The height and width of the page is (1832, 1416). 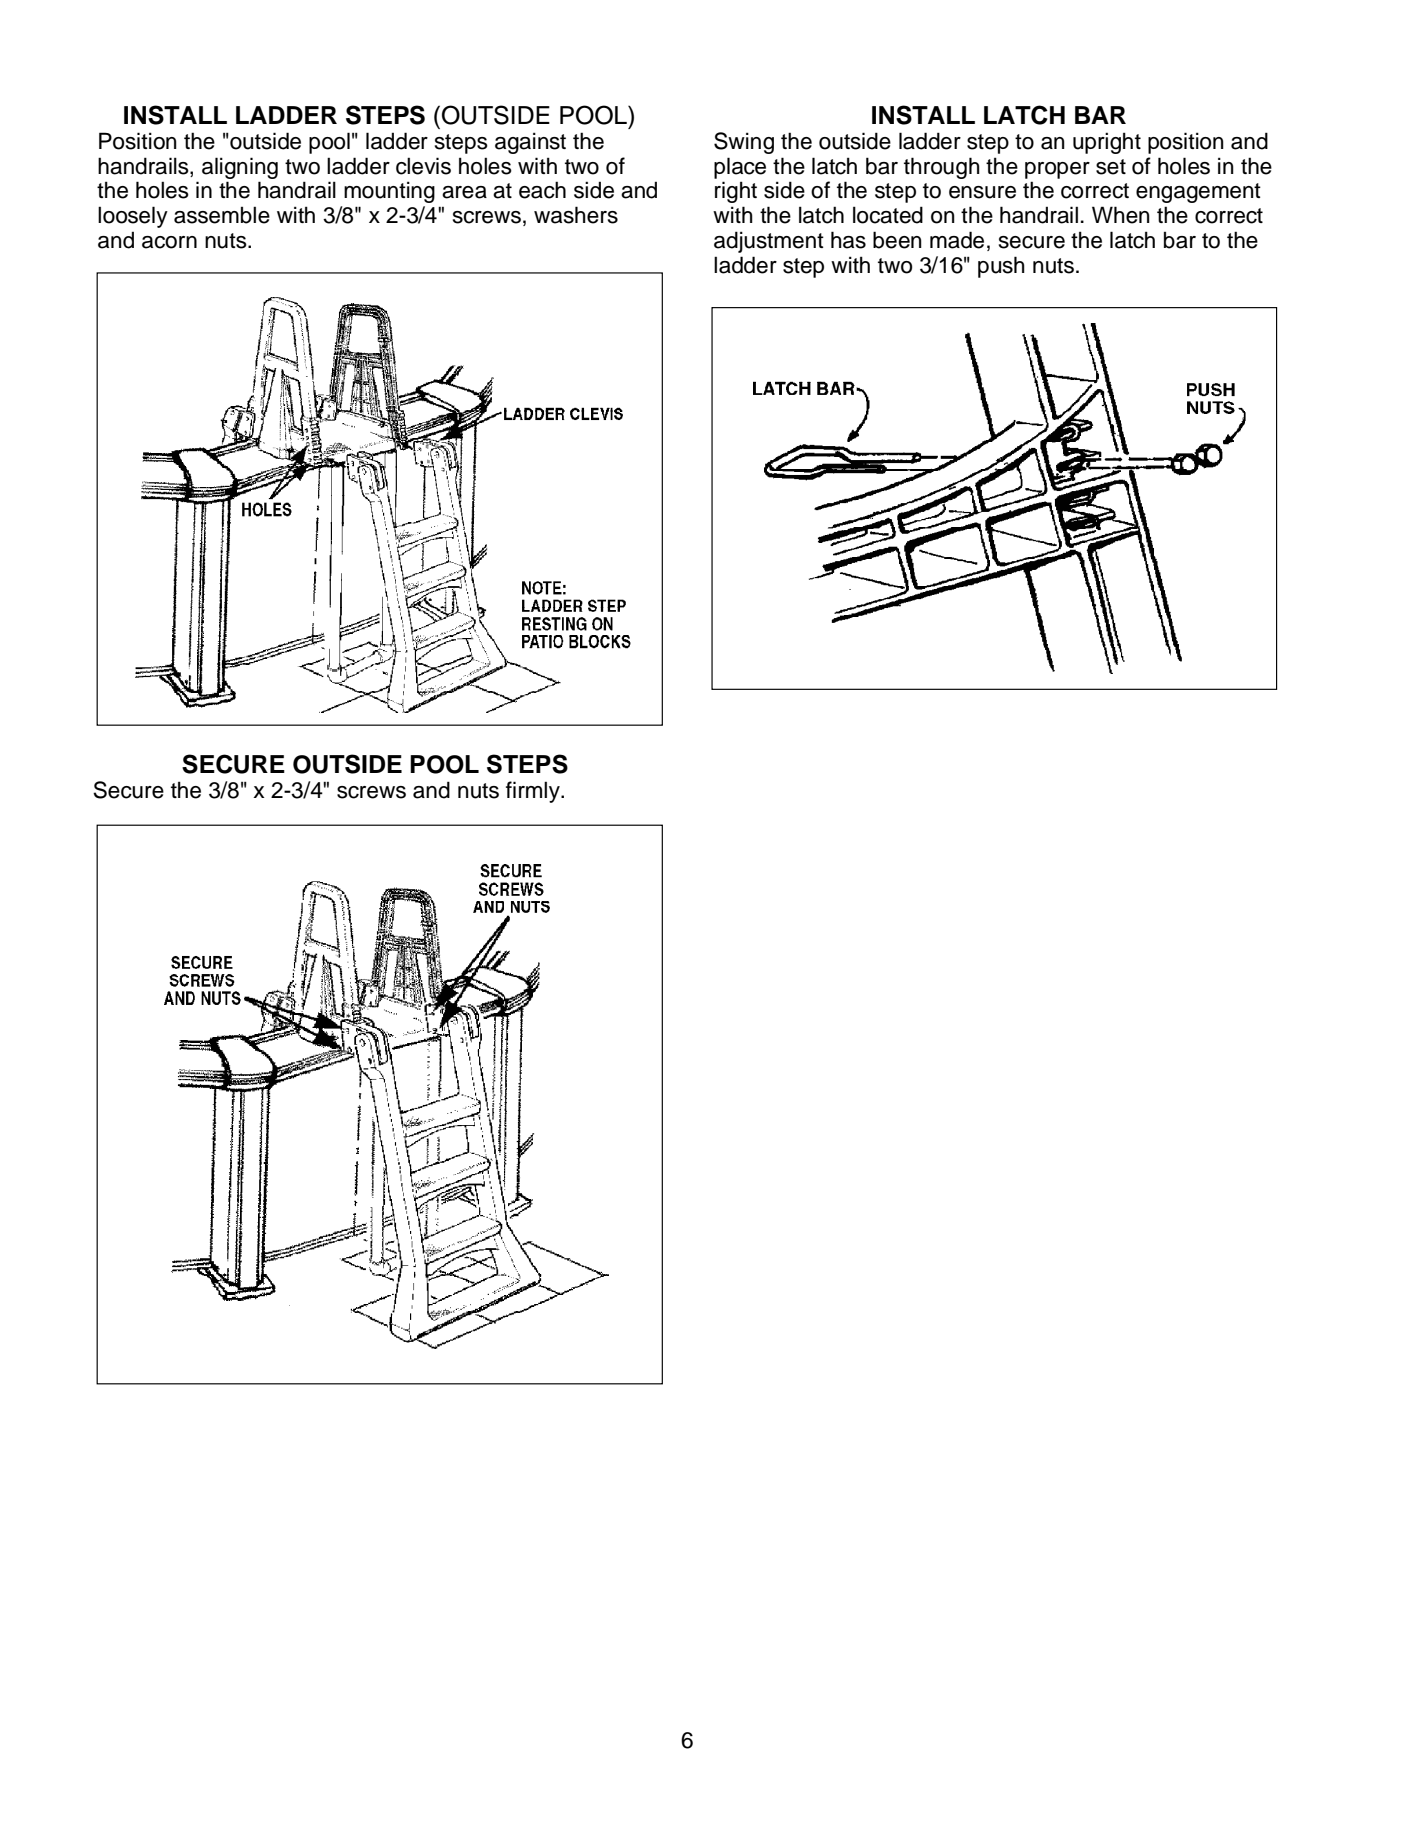 What do you see at coordinates (1057, 170) in the page?
I see `proper` at bounding box center [1057, 170].
